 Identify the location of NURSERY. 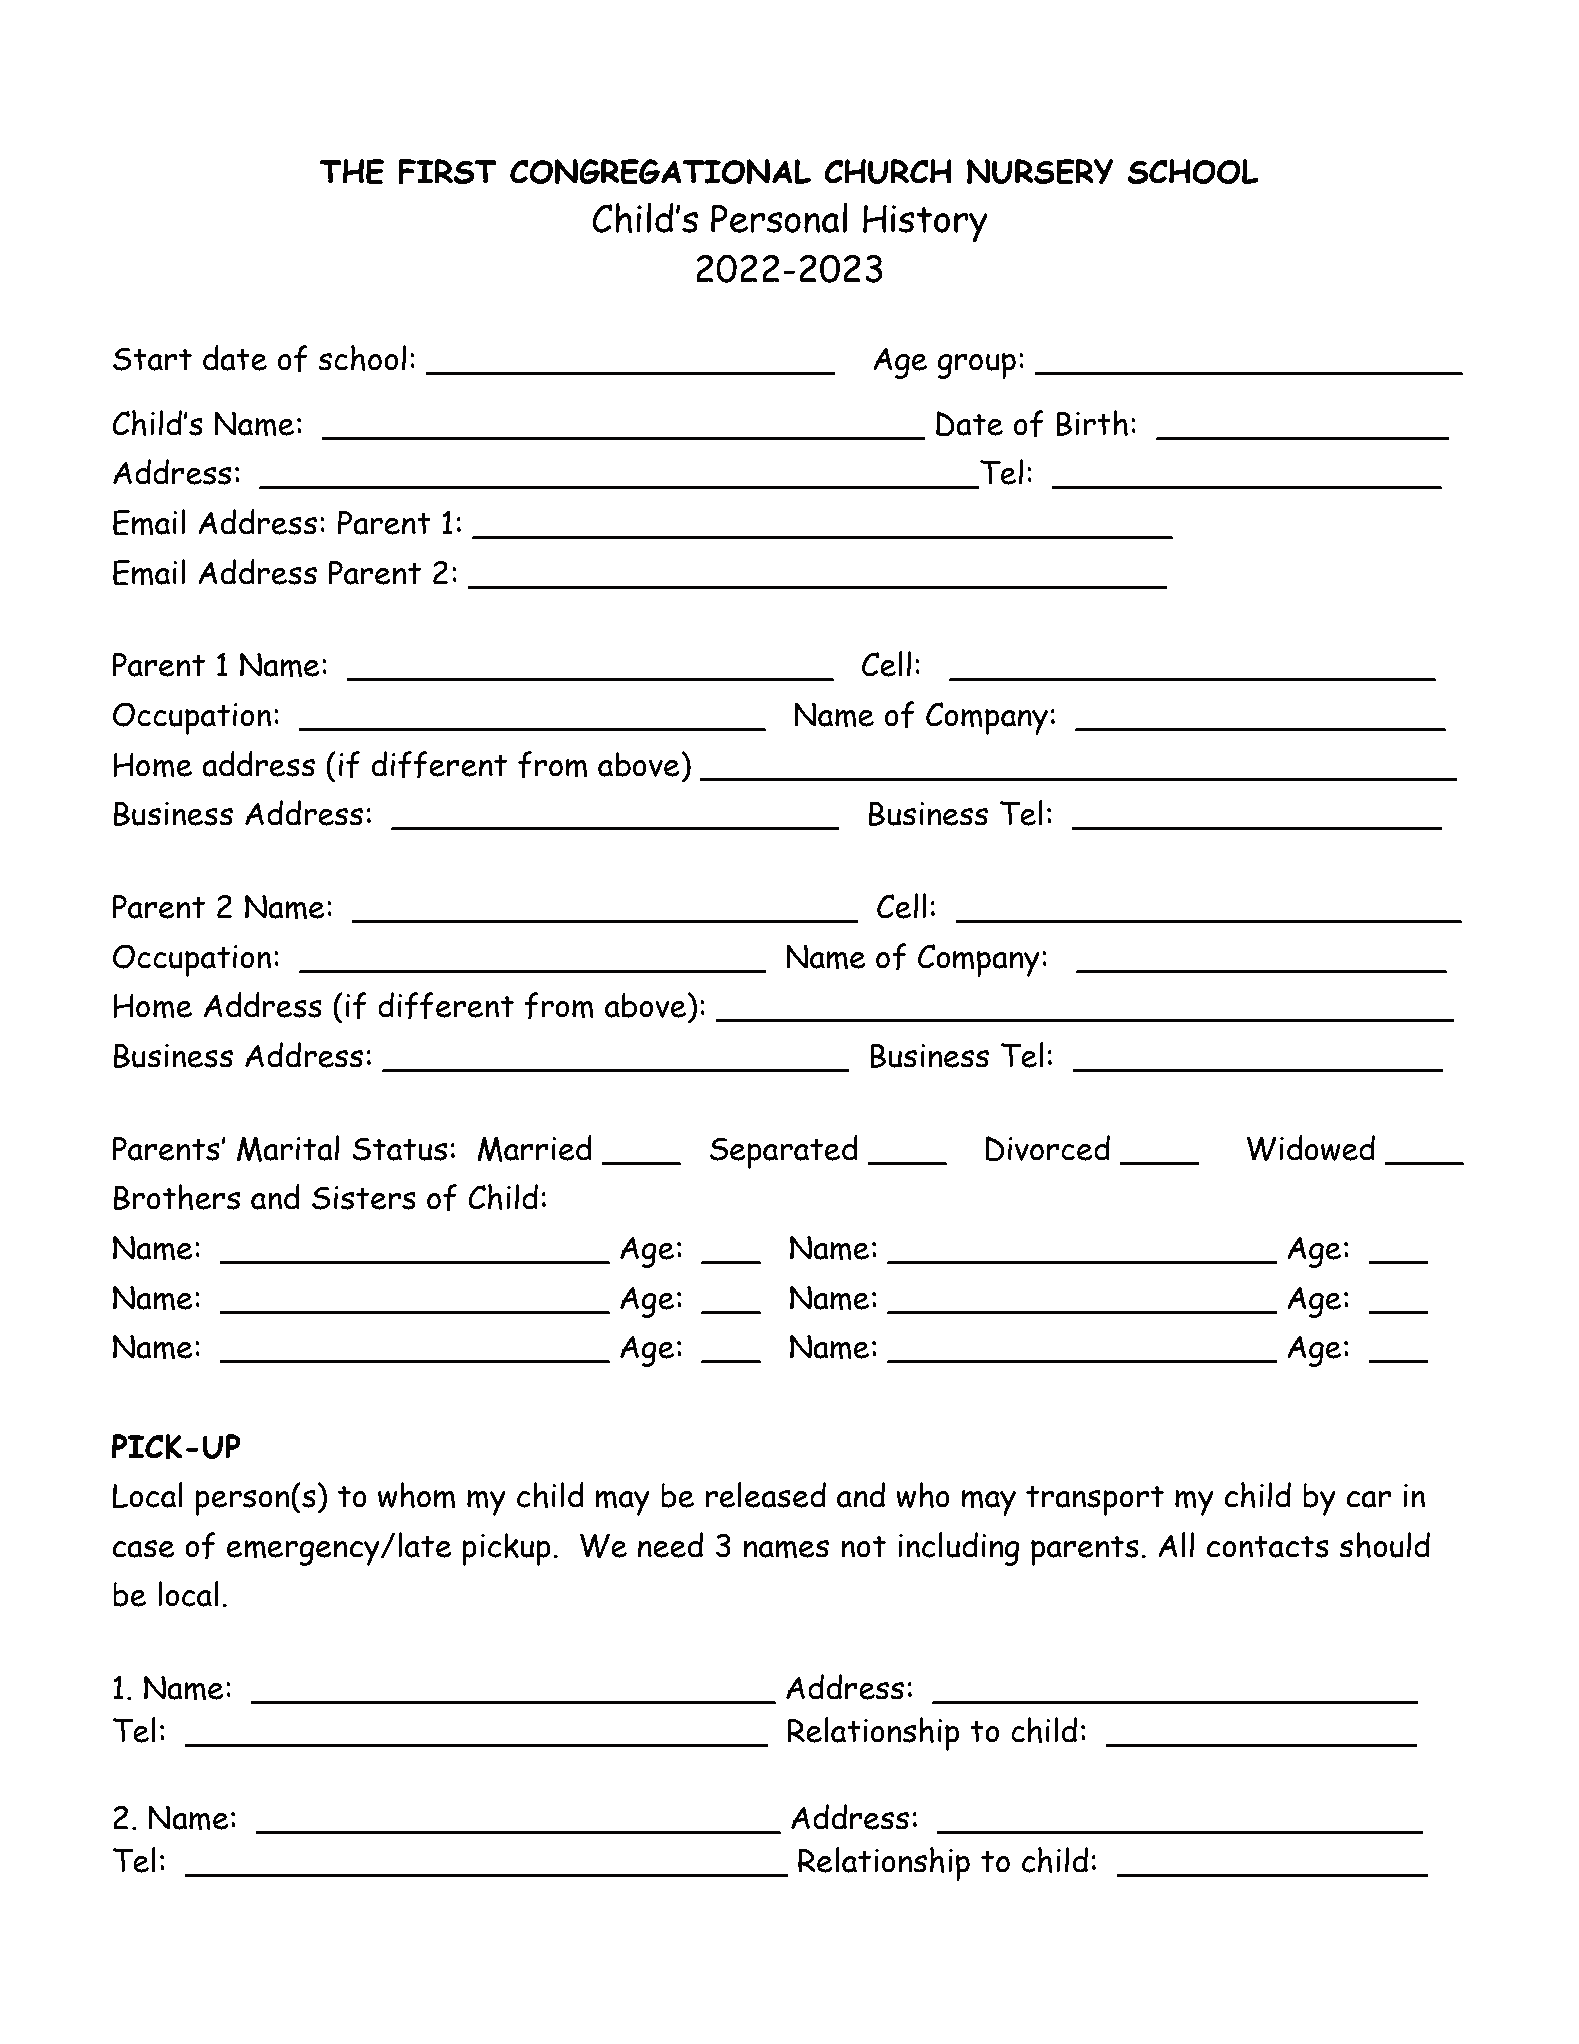
(1040, 172).
